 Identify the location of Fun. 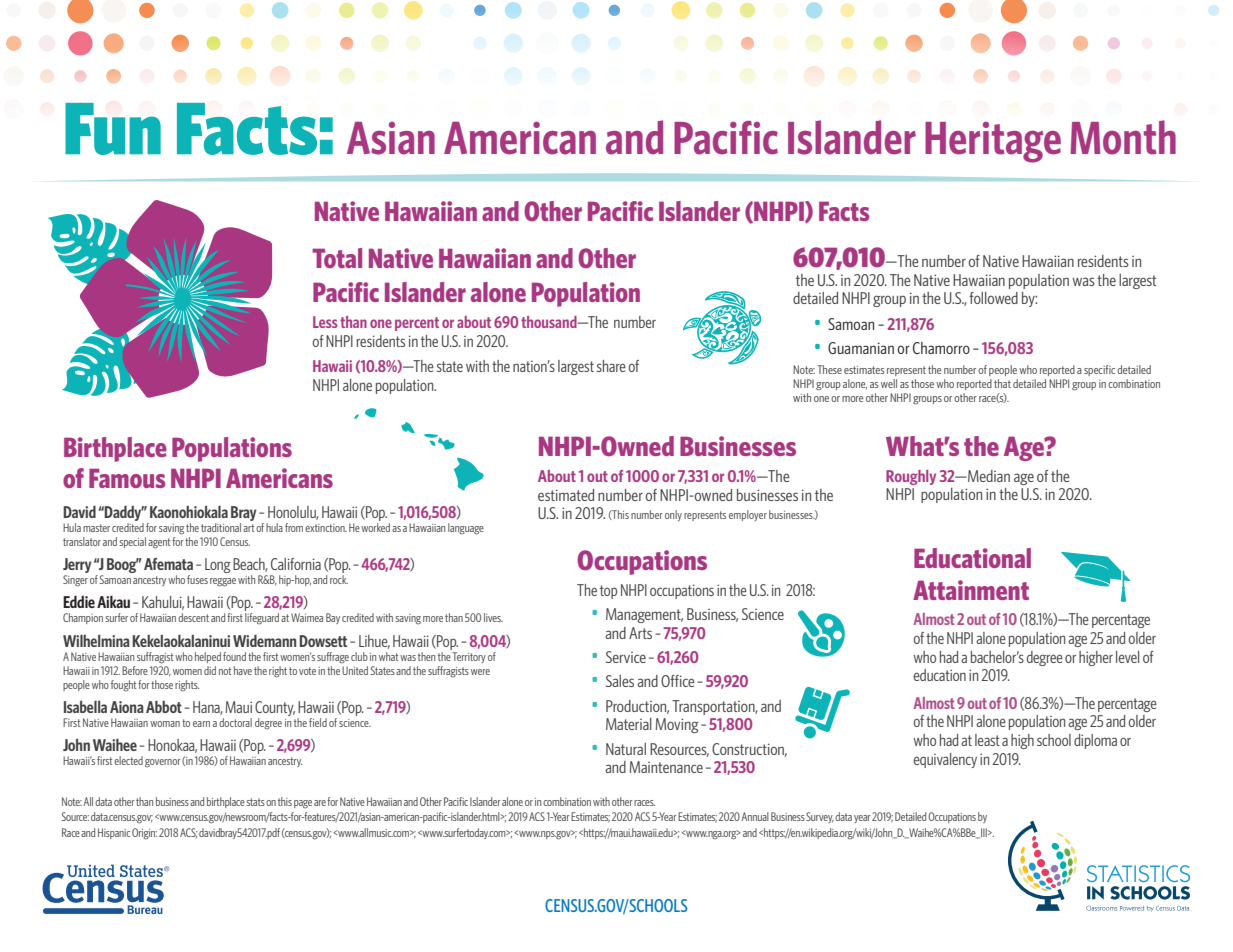
(113, 129).
